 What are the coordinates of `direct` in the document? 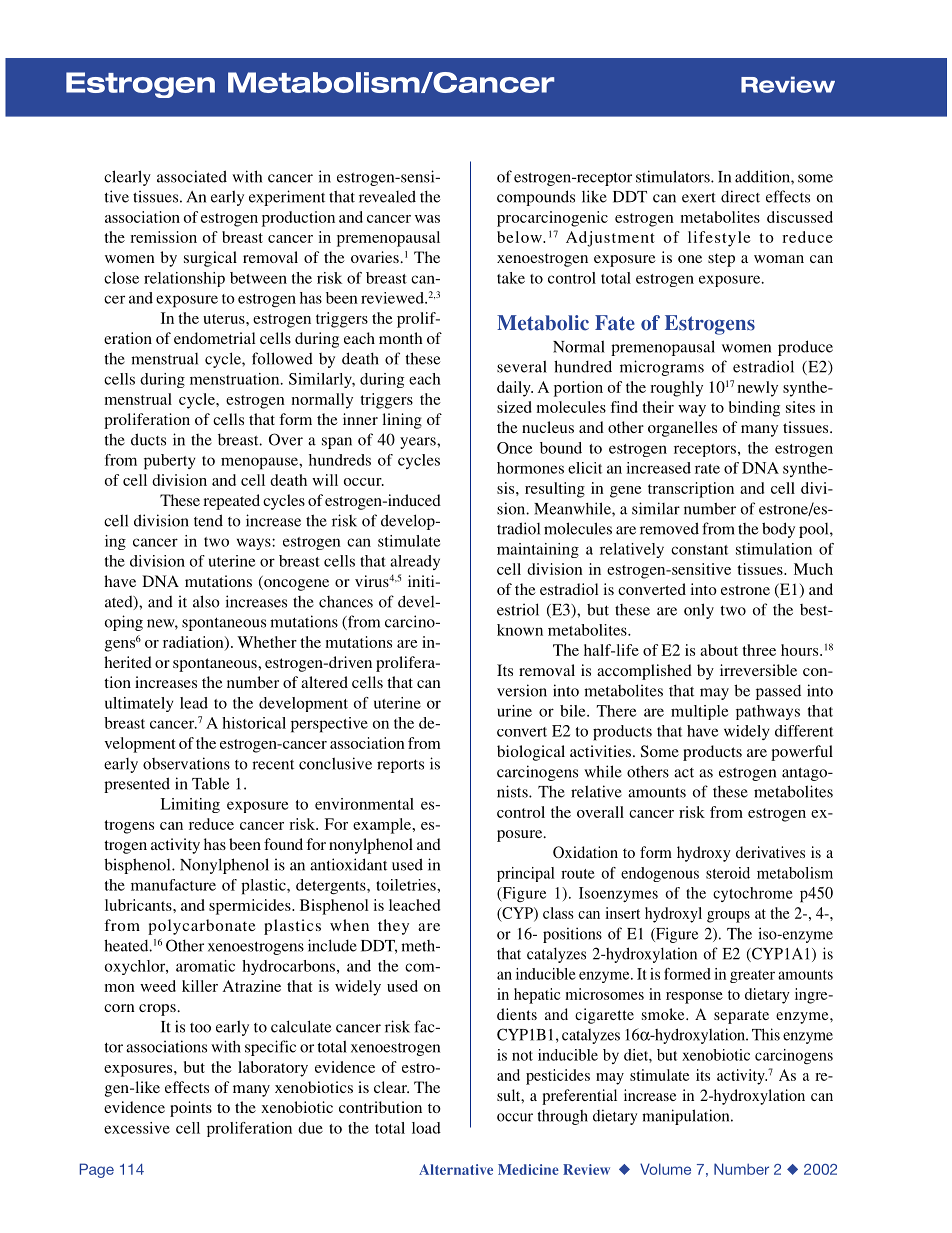 It's located at (740, 196).
